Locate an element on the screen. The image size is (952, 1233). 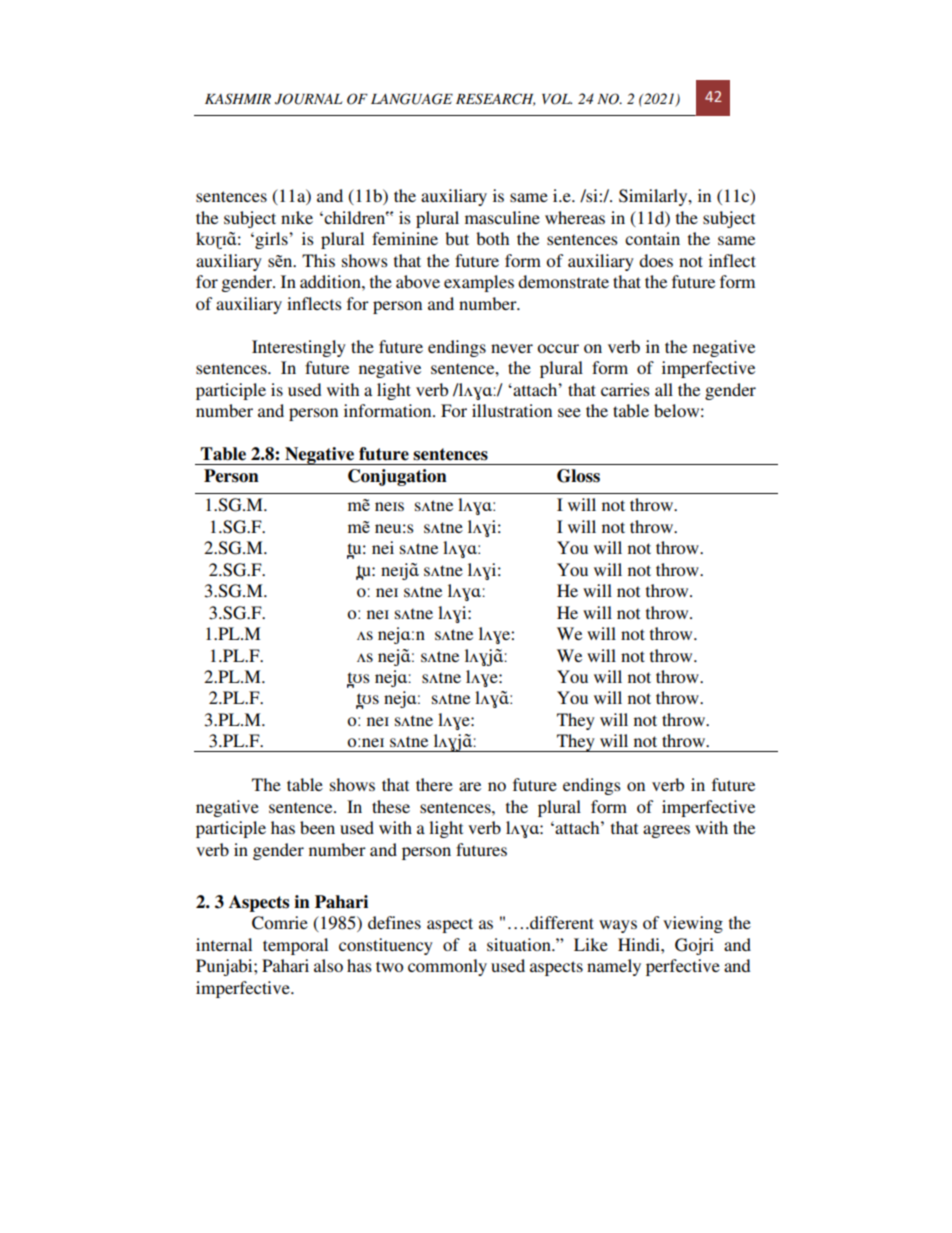
Interestingly is located at coordinates (299, 348).
